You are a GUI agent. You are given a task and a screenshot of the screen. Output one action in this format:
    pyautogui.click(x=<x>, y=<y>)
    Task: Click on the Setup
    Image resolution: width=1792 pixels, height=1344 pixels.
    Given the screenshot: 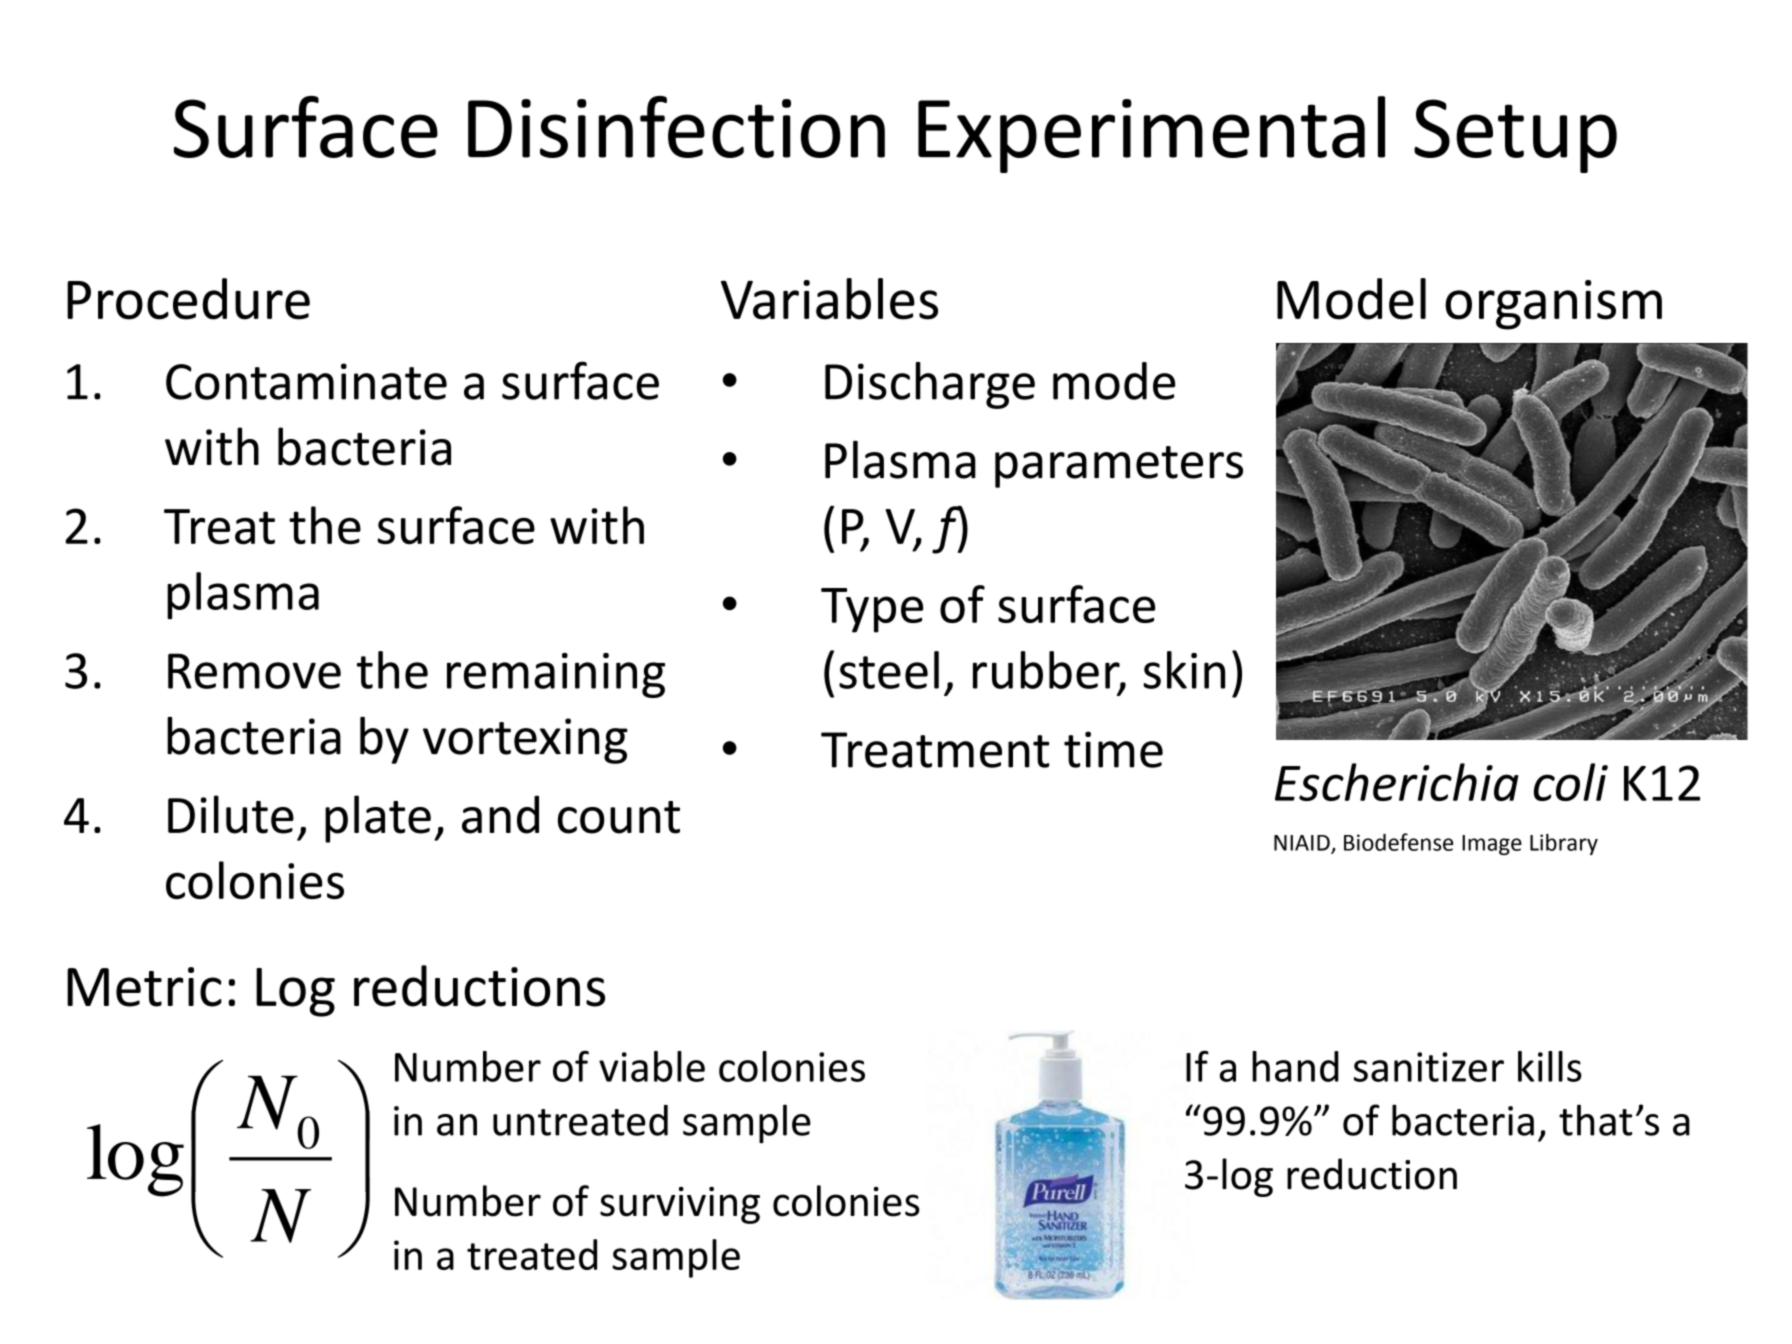 What is the action you would take?
    pyautogui.click(x=1515, y=136)
